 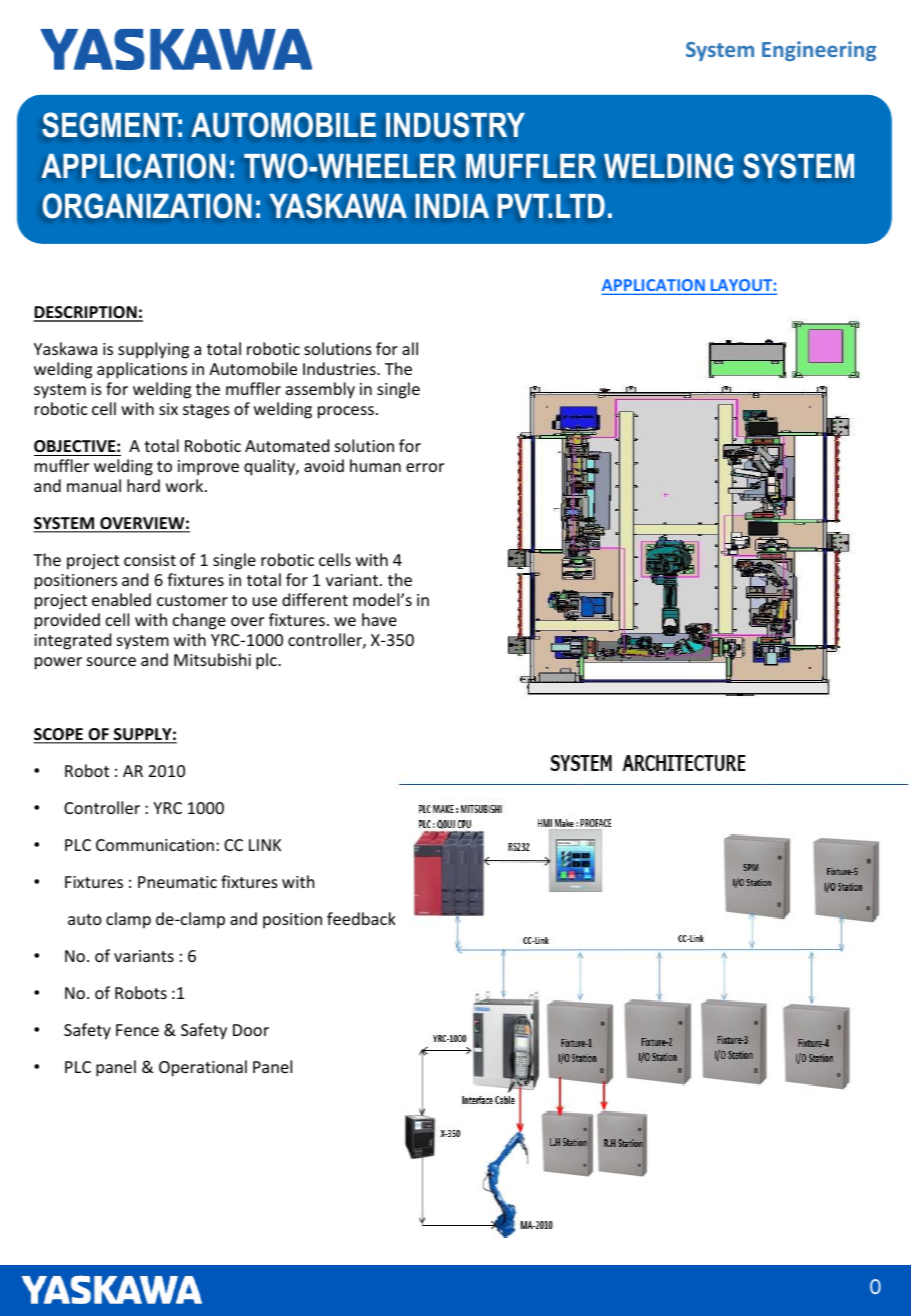 I want to click on all, so click(x=410, y=348).
